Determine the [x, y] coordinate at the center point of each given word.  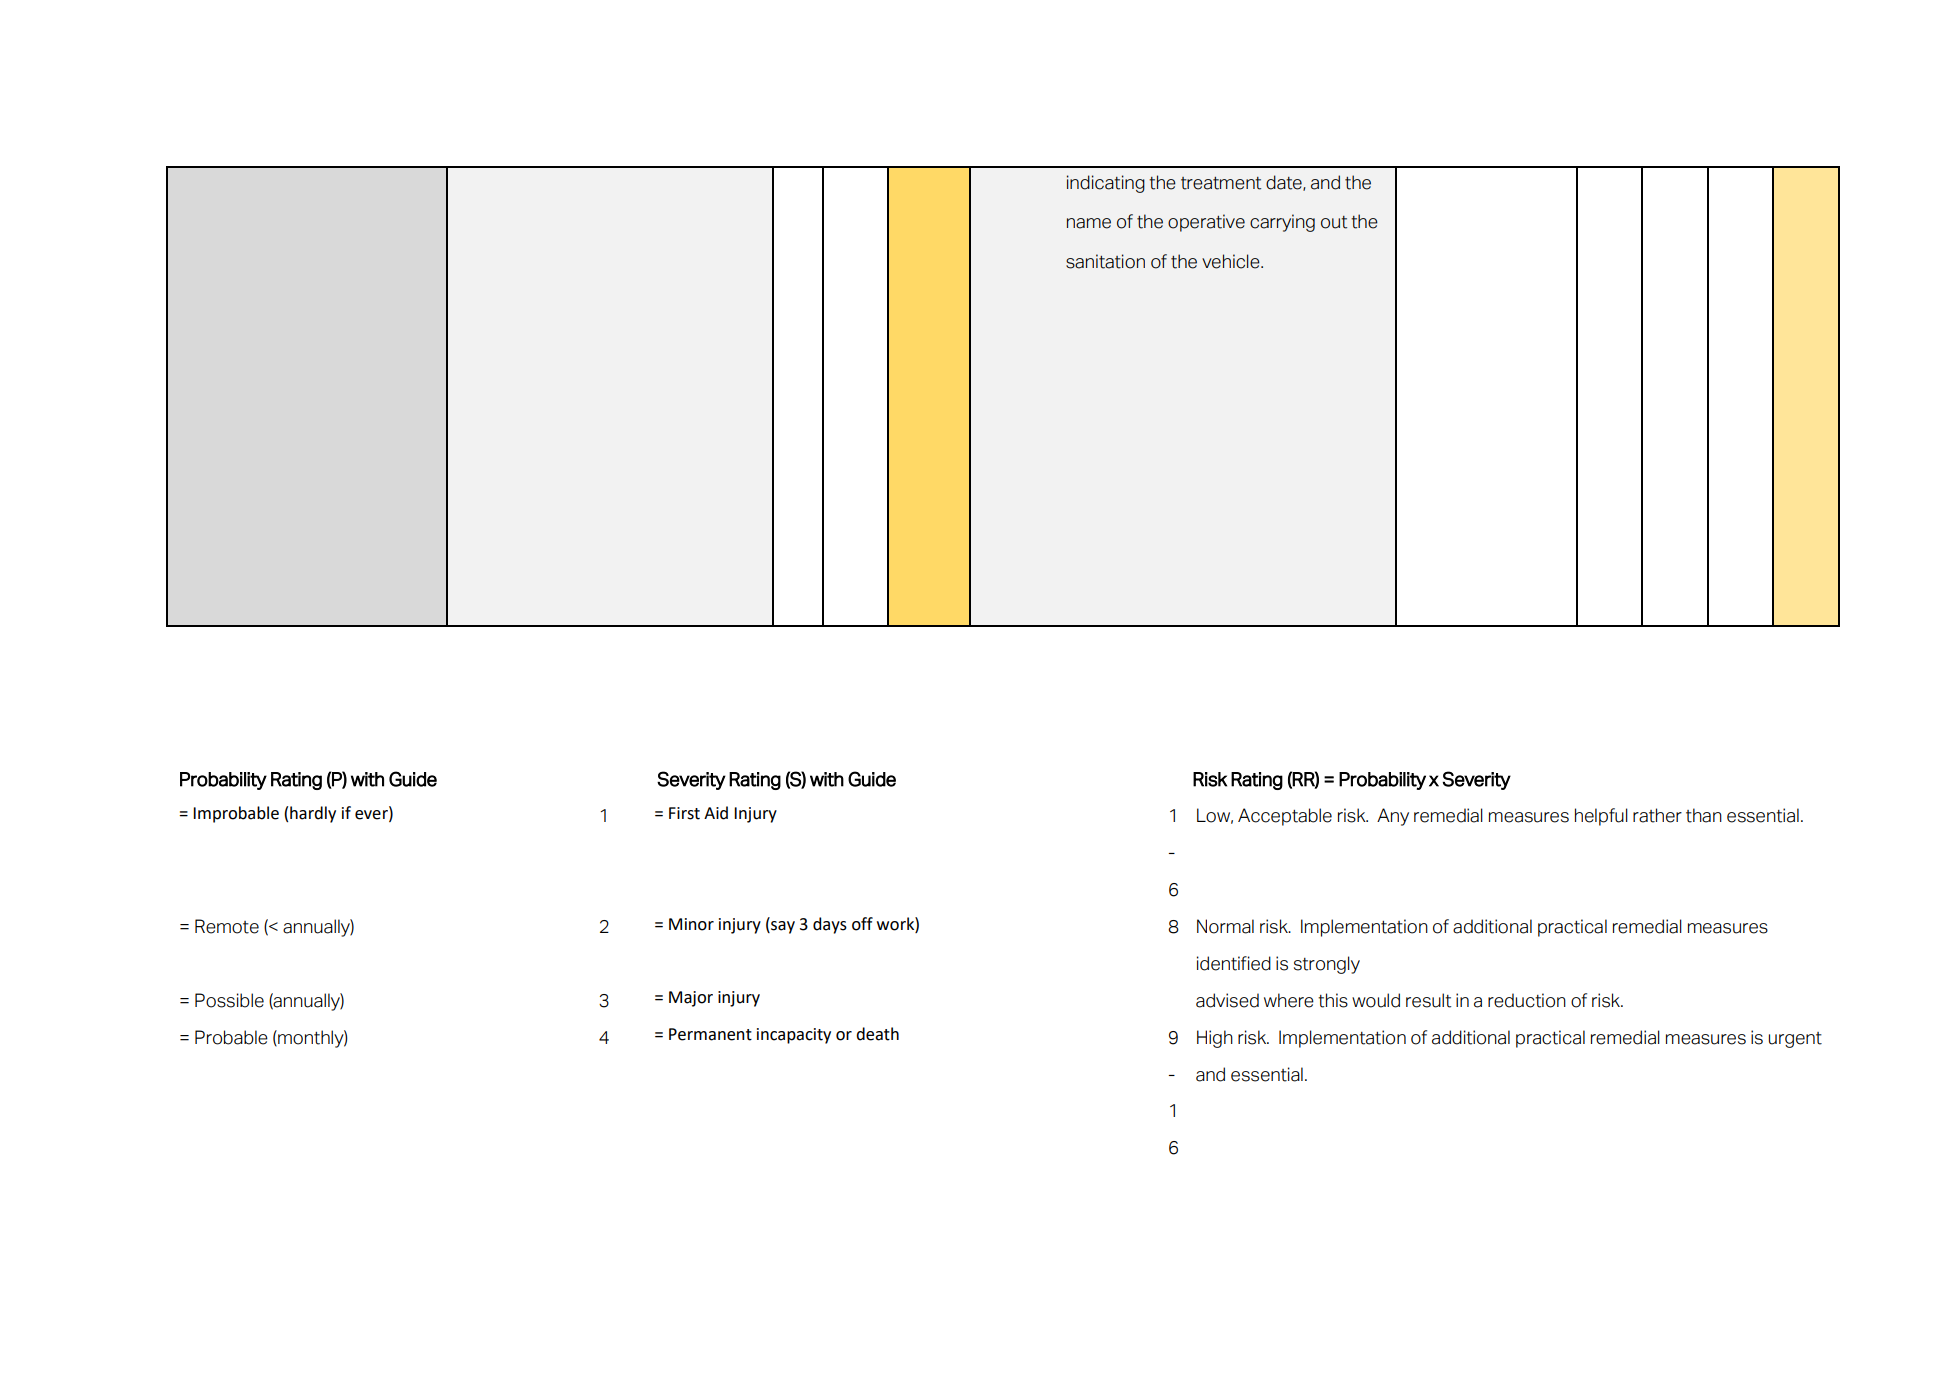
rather [1657, 815]
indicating [1106, 184]
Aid [716, 813]
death [877, 1034]
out [1334, 222]
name [1089, 223]
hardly [313, 814]
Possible [229, 1000]
